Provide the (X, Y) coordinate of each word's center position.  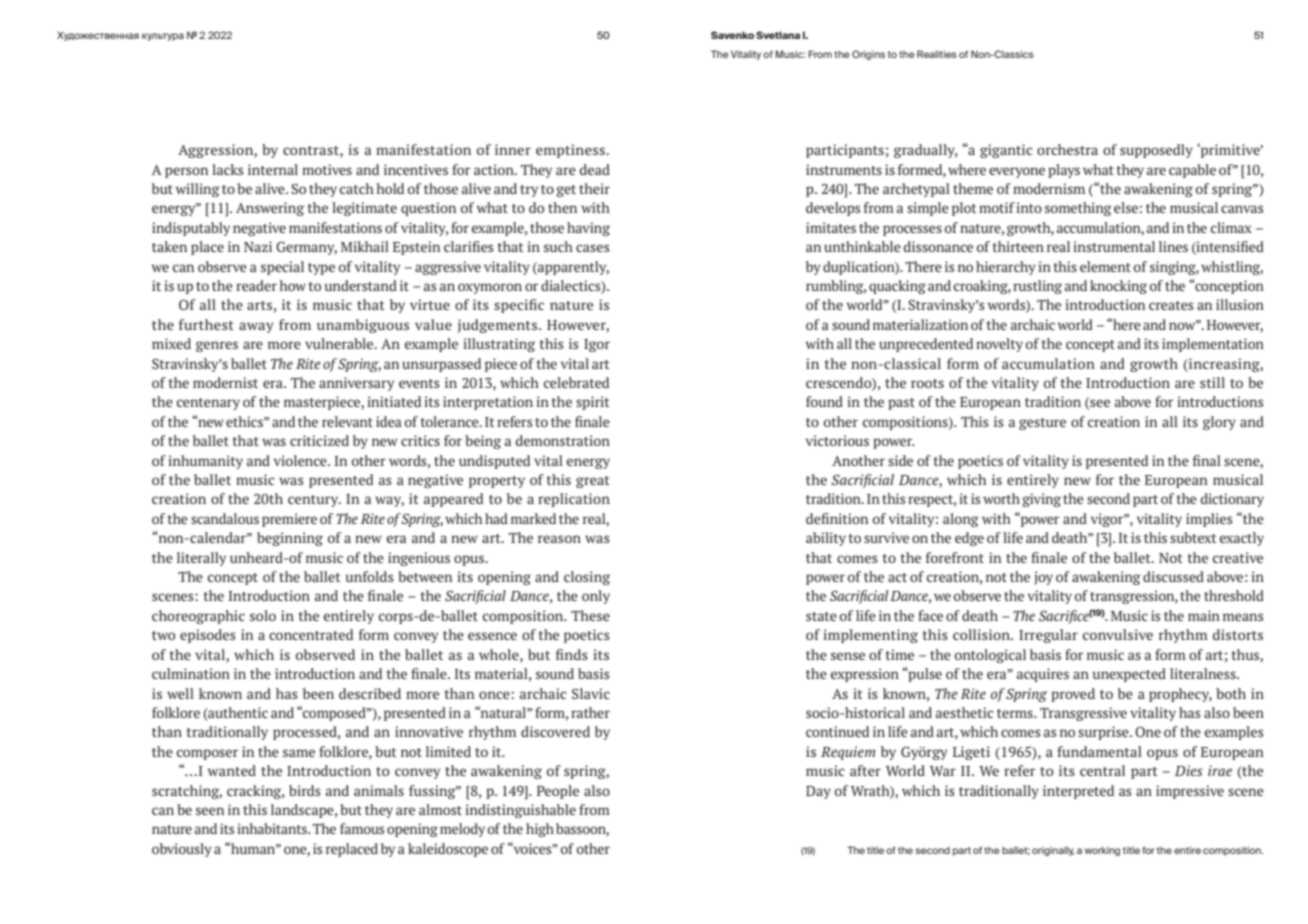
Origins (868, 55)
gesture (1042, 424)
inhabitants (273, 828)
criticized (319, 440)
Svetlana (778, 35)
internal (273, 169)
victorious (837, 440)
